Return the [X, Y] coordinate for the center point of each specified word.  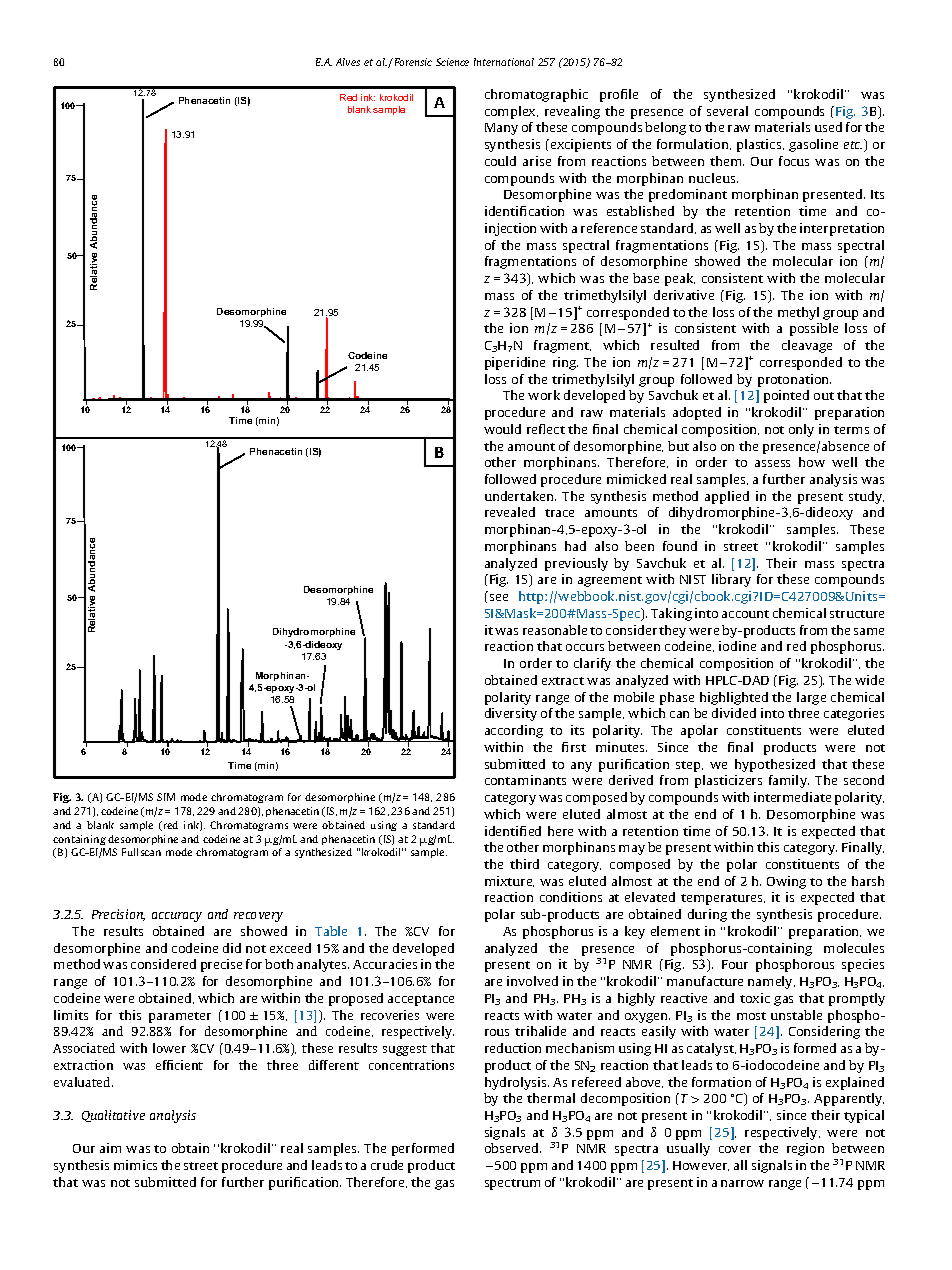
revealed [510, 512]
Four [735, 964]
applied [727, 497]
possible [814, 329]
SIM [166, 797]
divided [734, 713]
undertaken [520, 496]
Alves [348, 62]
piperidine [515, 363]
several [727, 111]
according [514, 731]
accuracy [177, 917]
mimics [135, 1165]
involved [532, 981]
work [544, 395]
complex [511, 112]
